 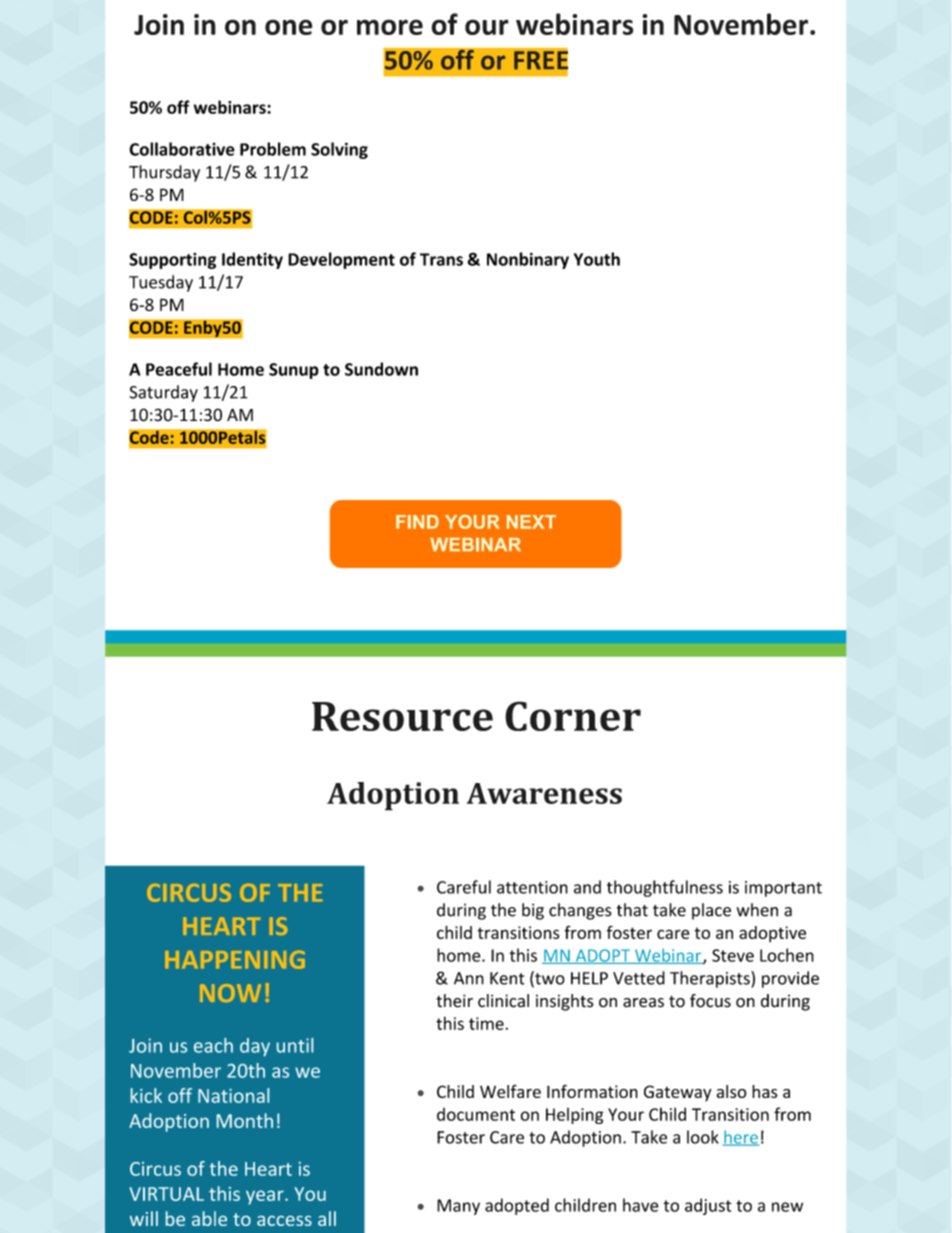 I want to click on Corner, so click(x=573, y=716).
